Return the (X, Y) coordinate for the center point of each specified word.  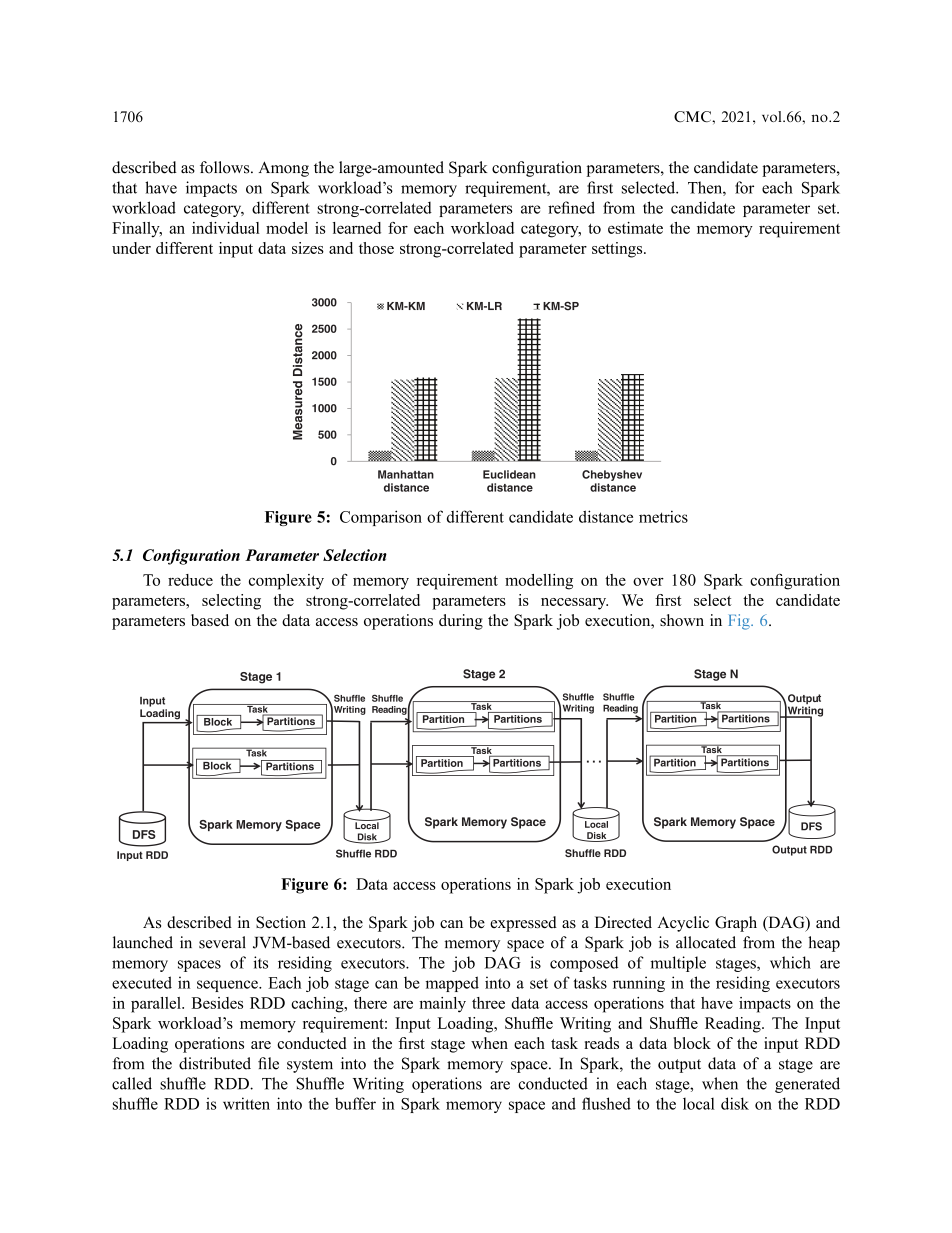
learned (357, 228)
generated (807, 1085)
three (488, 1003)
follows (226, 167)
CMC (694, 116)
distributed (215, 1063)
